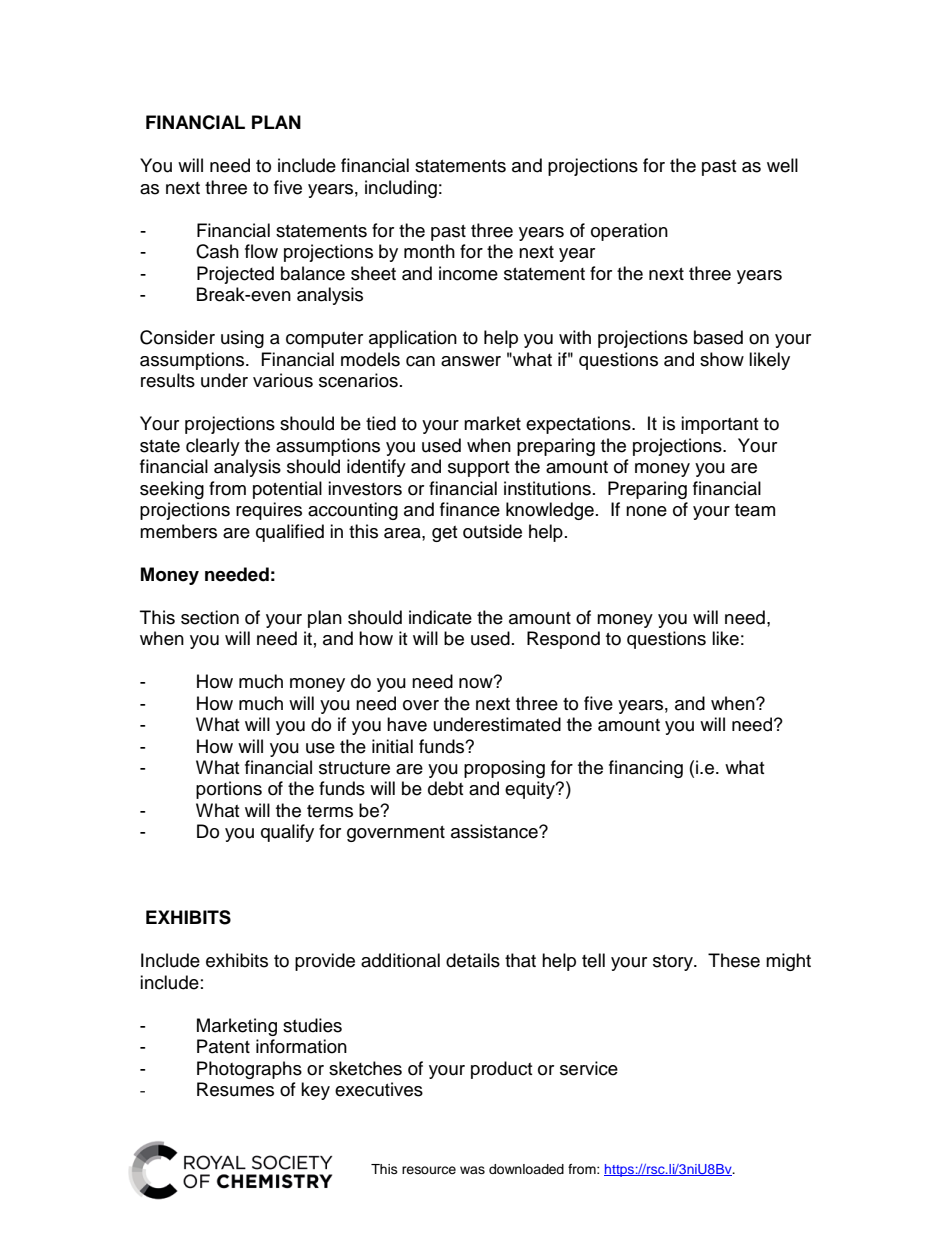 This screenshot has height=1233, width=952. Describe the element at coordinates (755, 510) in the screenshot. I see `team` at that location.
